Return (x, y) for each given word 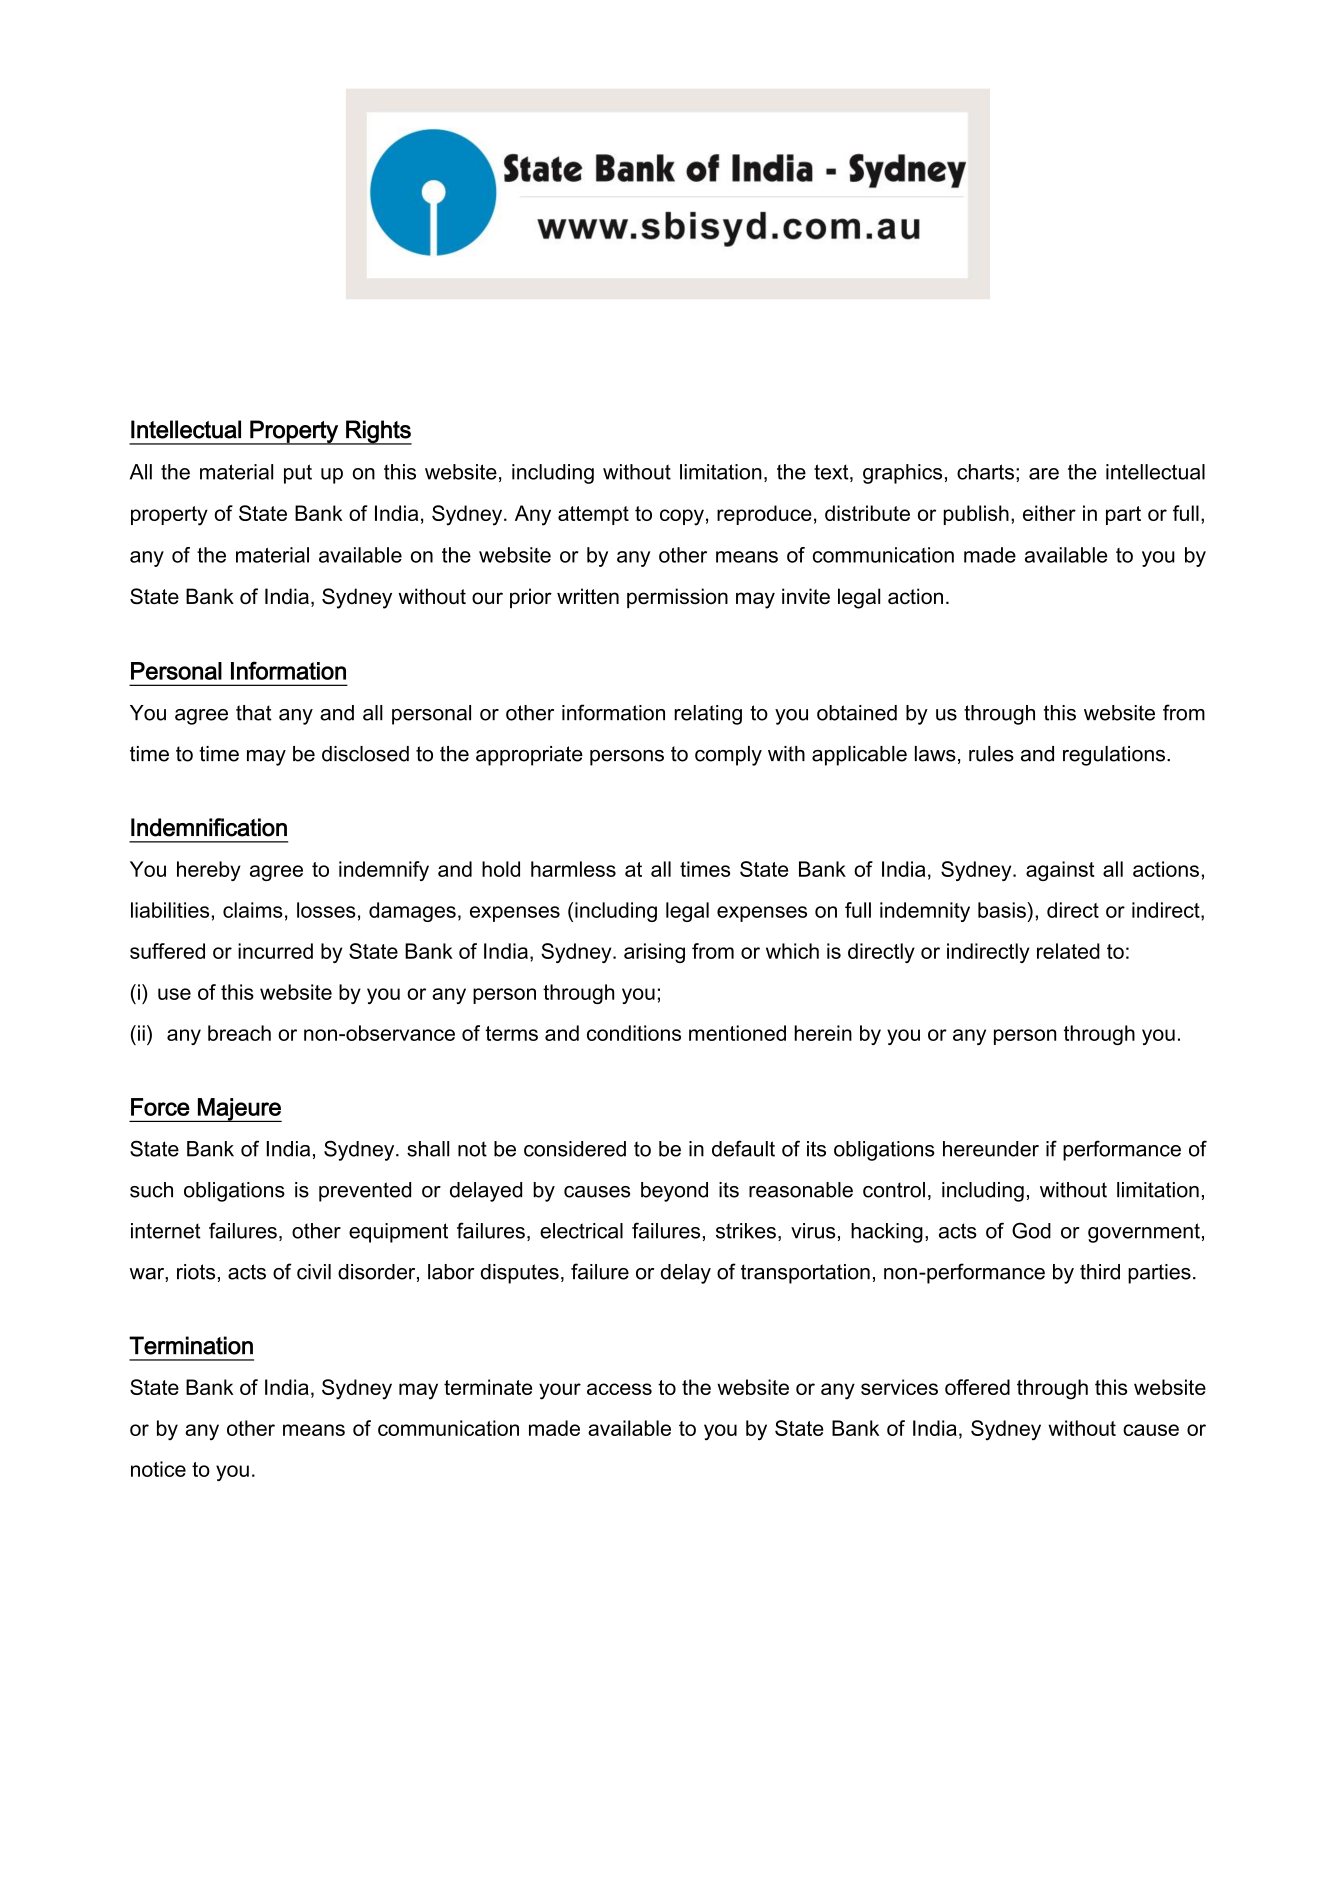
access (619, 1389)
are (1044, 474)
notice (158, 1469)
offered (977, 1387)
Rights (378, 432)
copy (682, 517)
